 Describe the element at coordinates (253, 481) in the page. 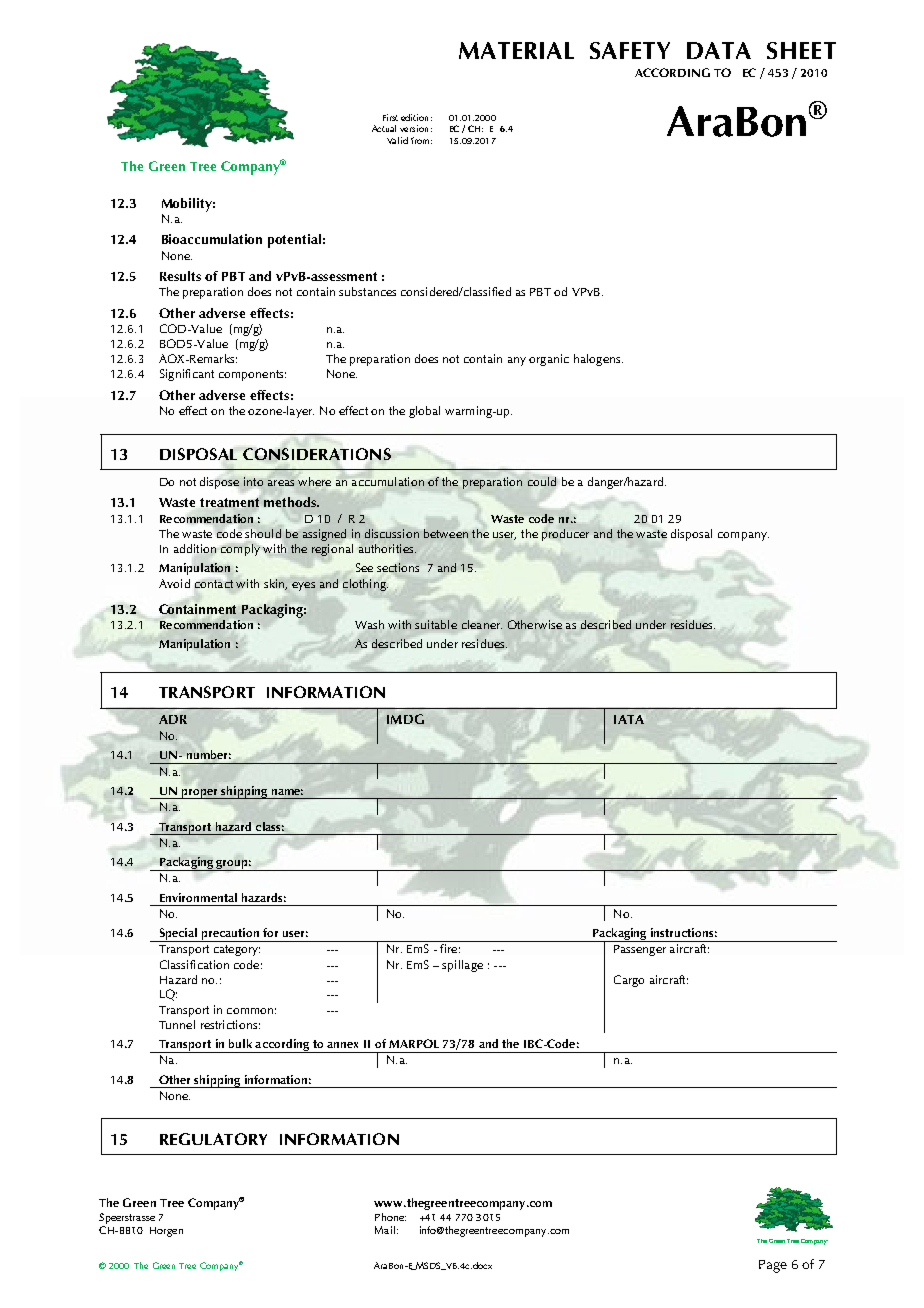

I see `into` at that location.
